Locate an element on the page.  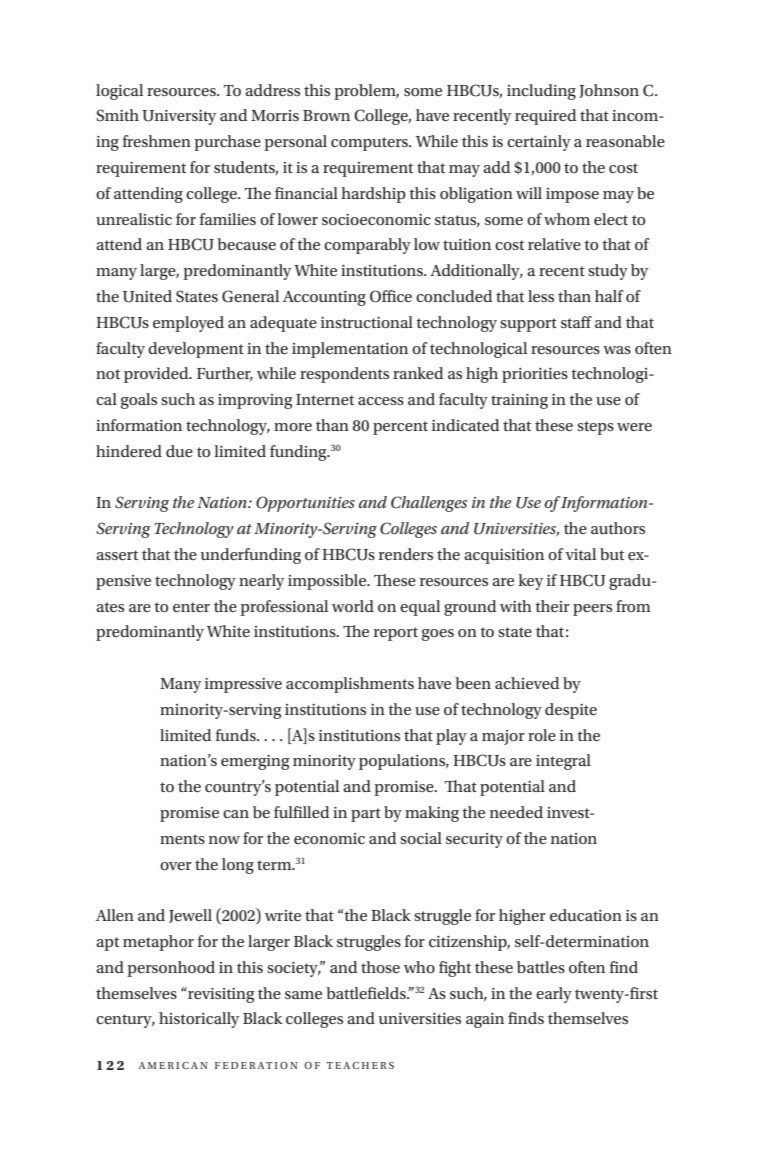
assert is located at coordinates (117, 555).
